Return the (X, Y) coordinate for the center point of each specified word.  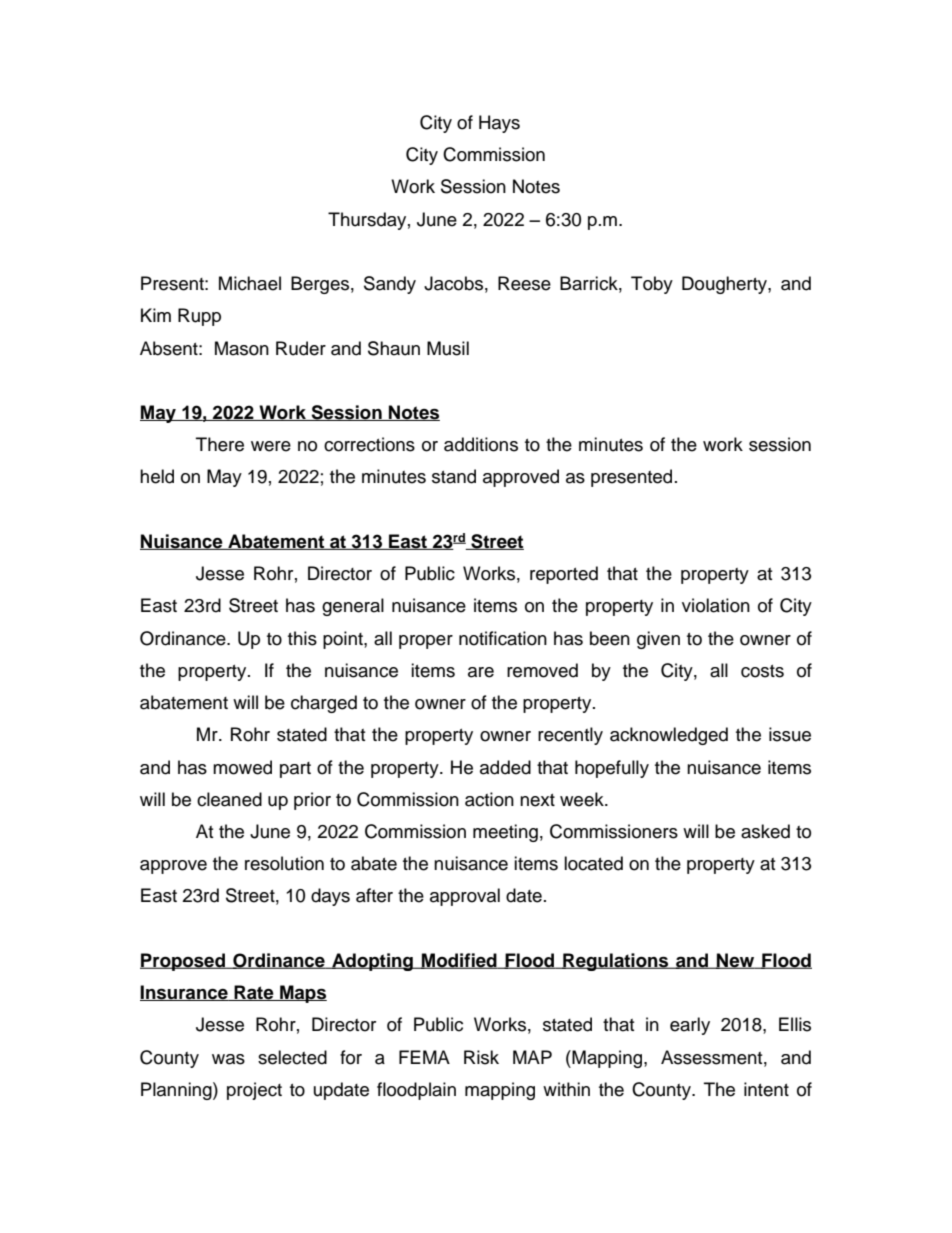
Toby (652, 285)
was (228, 1059)
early (690, 1026)
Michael (250, 283)
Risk (481, 1057)
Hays (499, 124)
